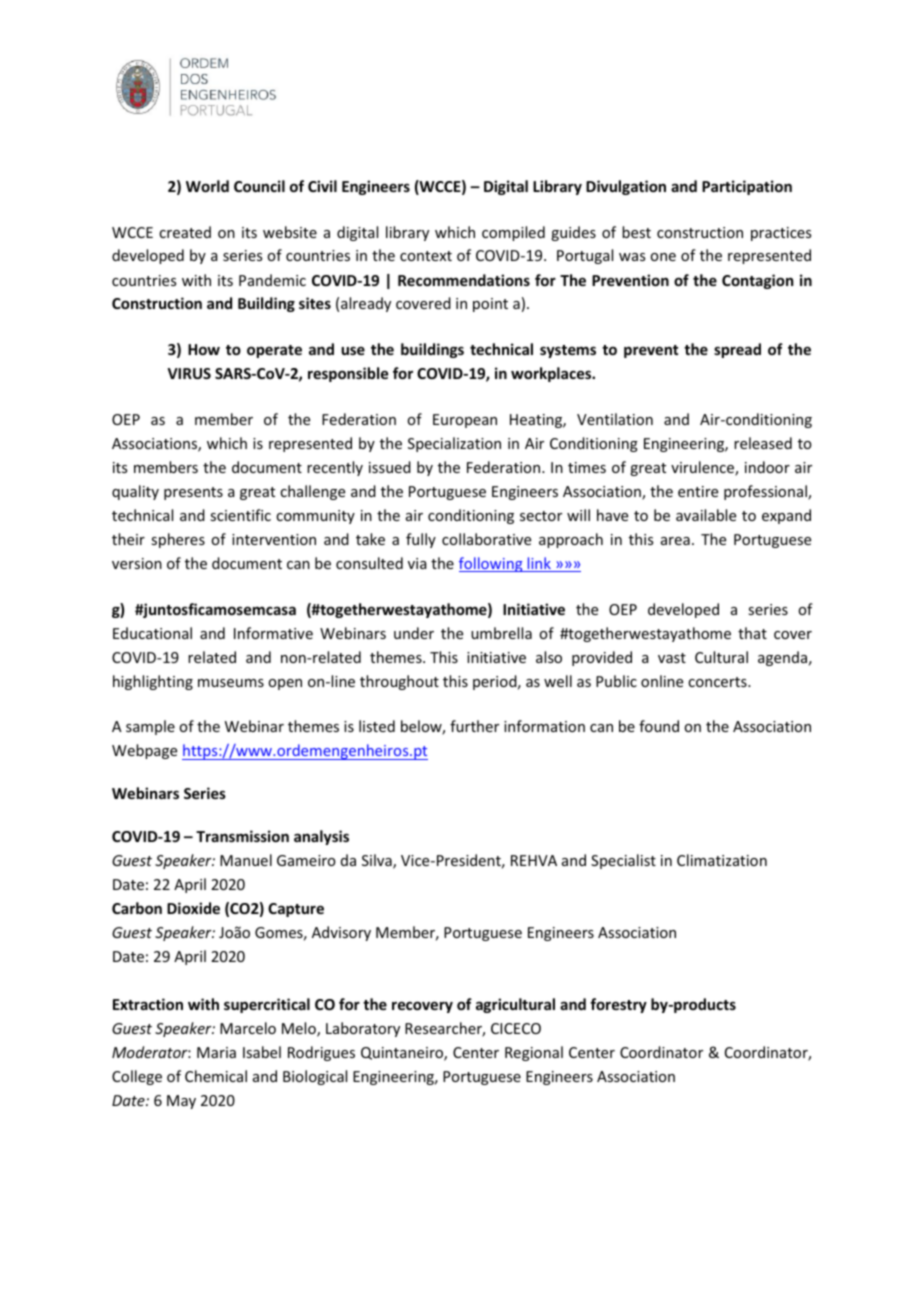 This screenshot has height=1308, width=924. I want to click on forestry, so click(618, 1005).
